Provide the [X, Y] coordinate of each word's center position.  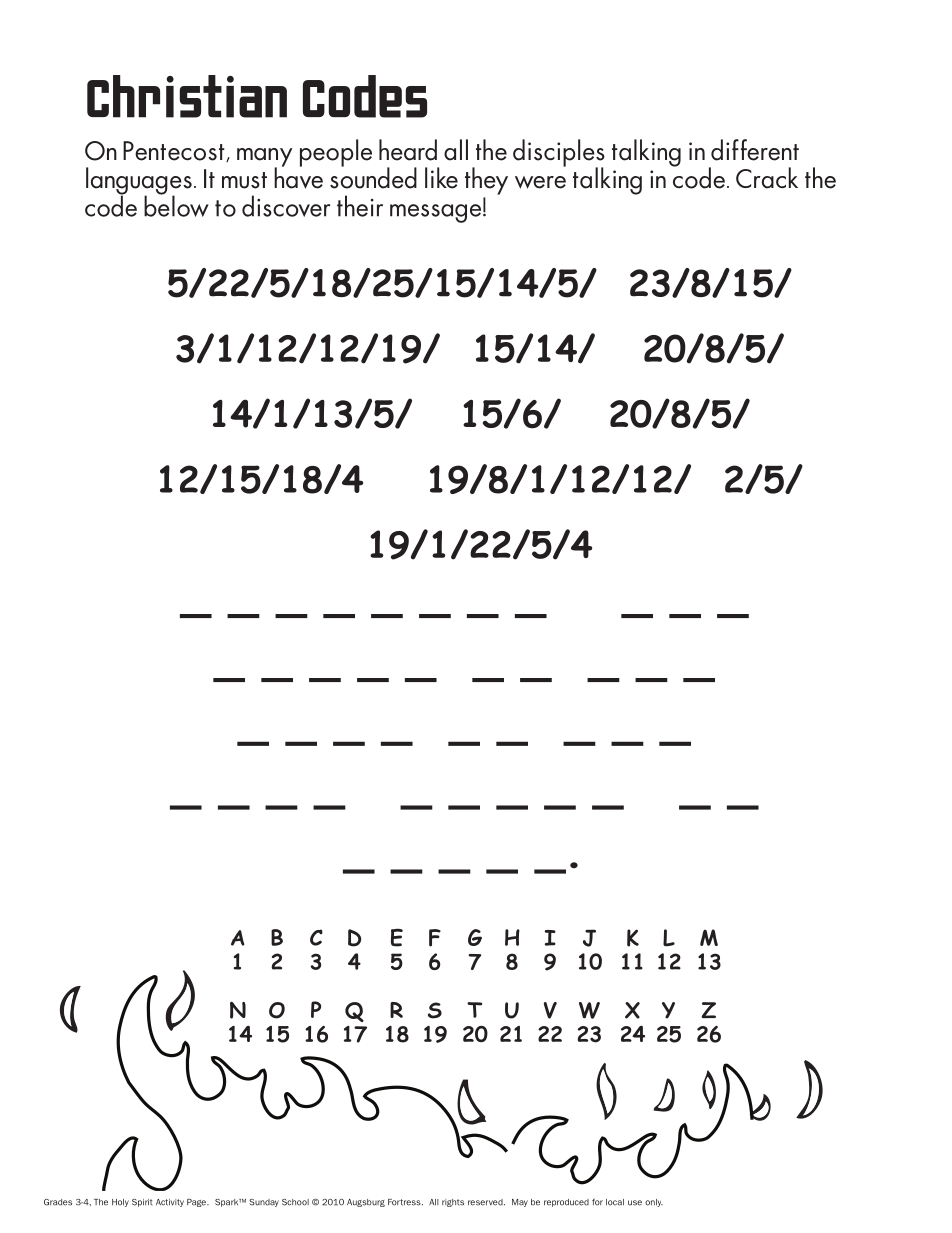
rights [453, 1203]
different [755, 150]
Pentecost [175, 151]
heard [408, 150]
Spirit [142, 1203]
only [654, 1203]
